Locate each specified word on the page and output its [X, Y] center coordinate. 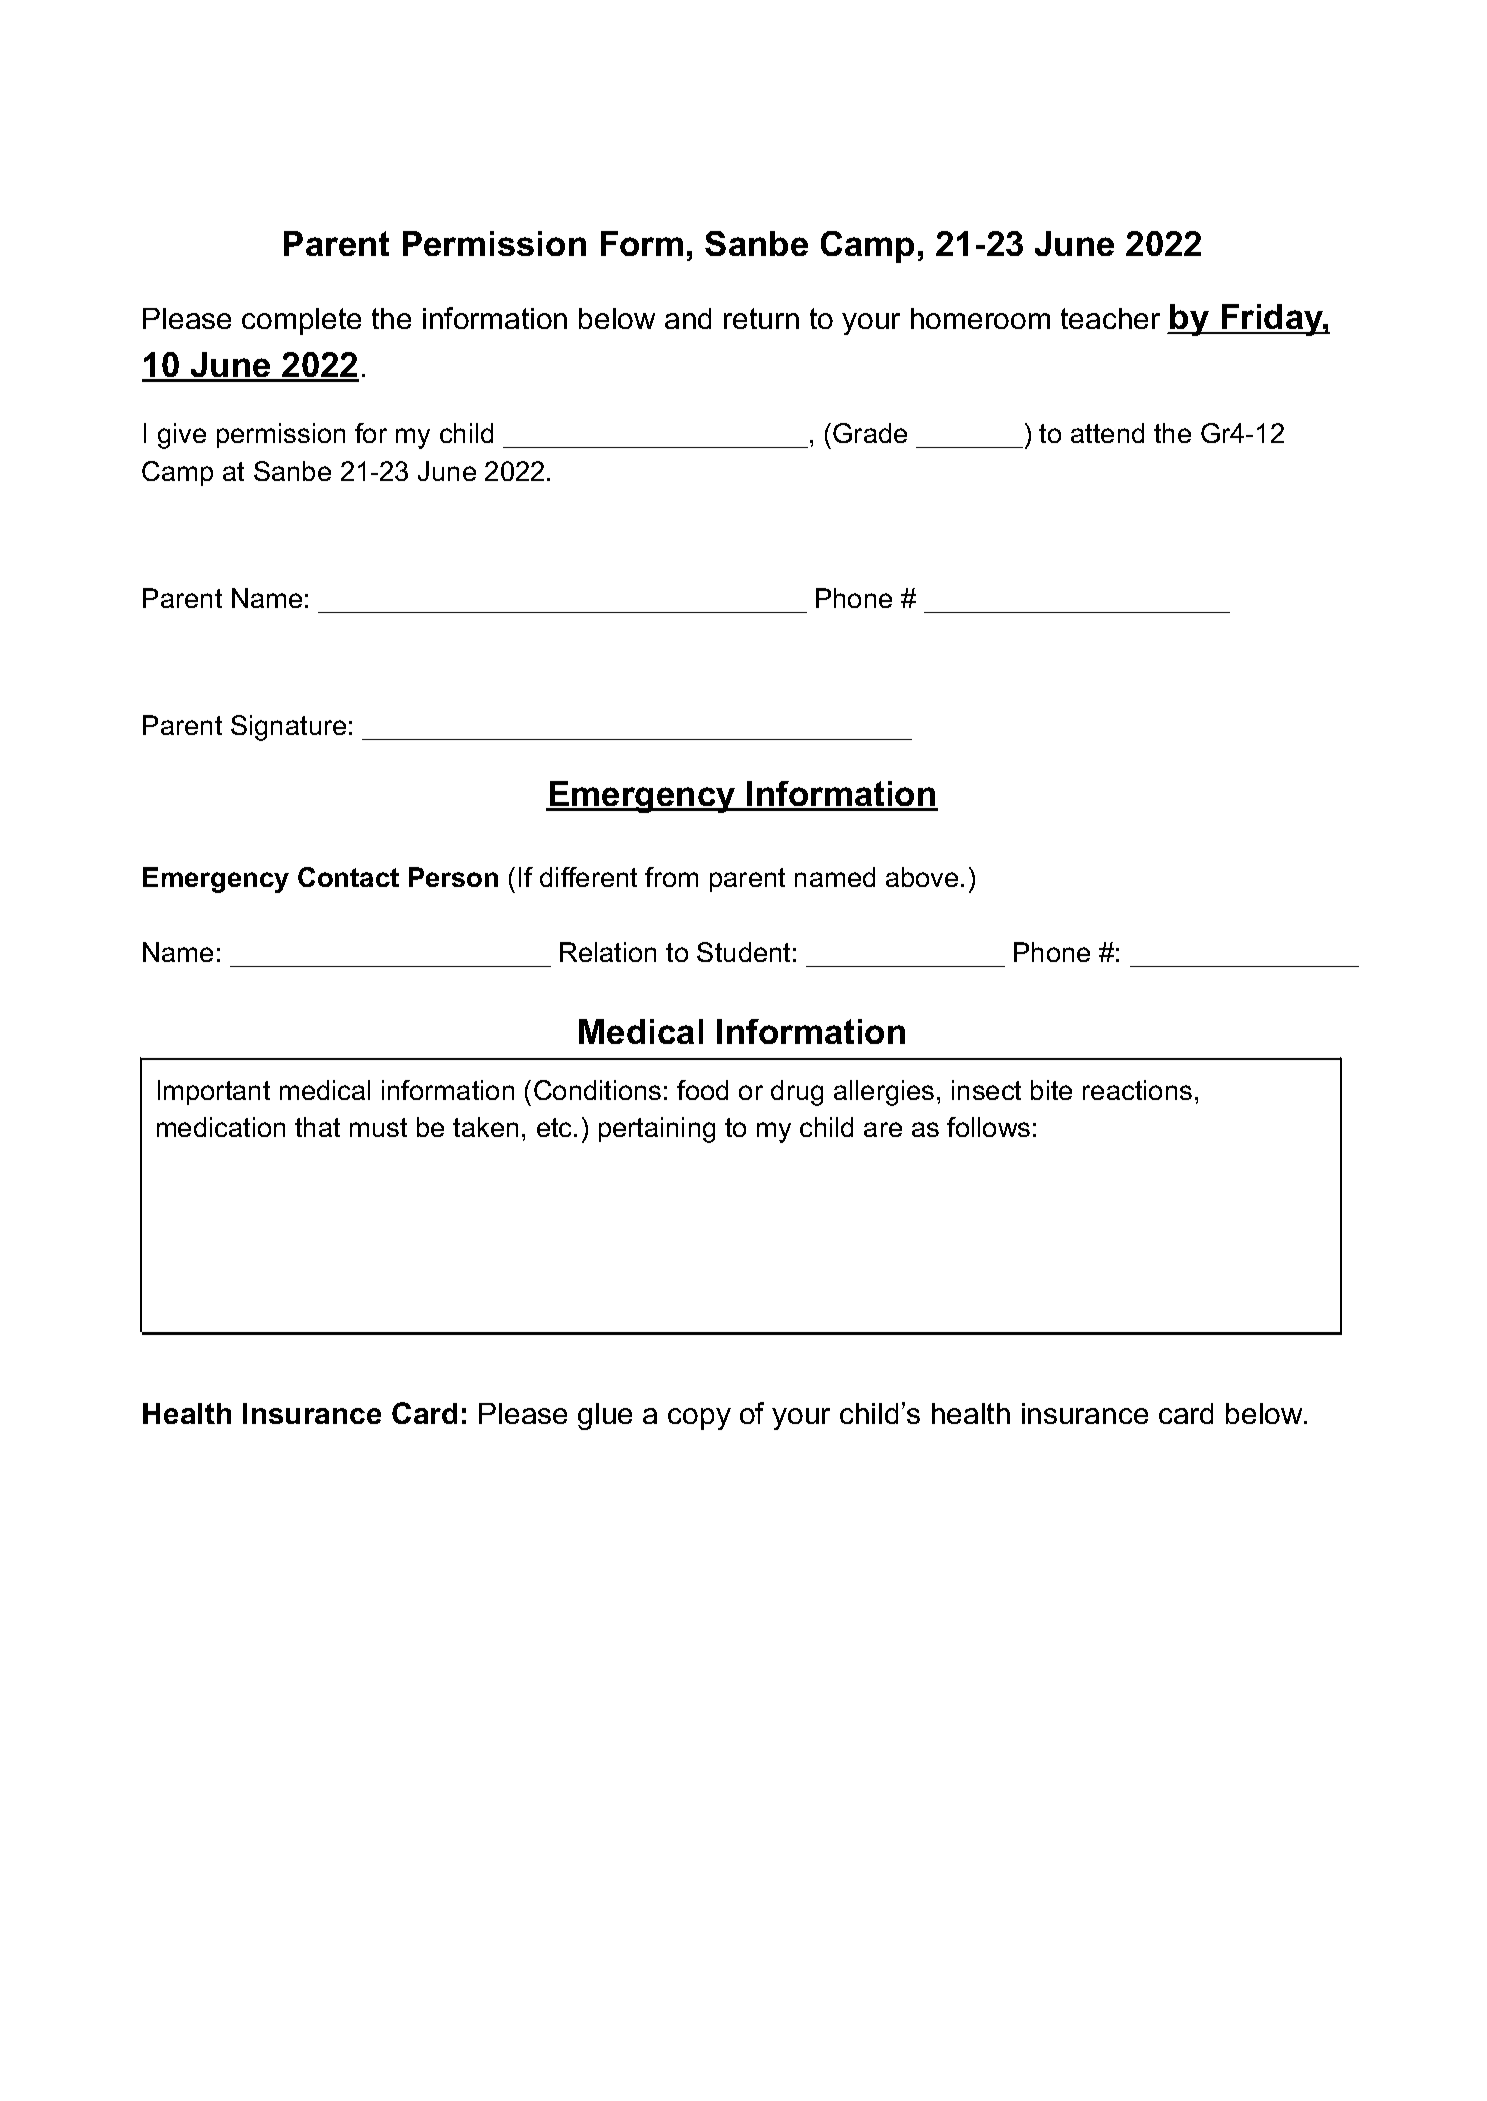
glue [605, 1416]
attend [1107, 433]
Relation [608, 952]
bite [1051, 1090]
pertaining [657, 1130]
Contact [348, 877]
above [922, 877]
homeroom [980, 318]
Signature [288, 728]
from [671, 877]
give [182, 436]
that [317, 1127]
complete [301, 321]
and [688, 318]
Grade [870, 433]
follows [988, 1127]
